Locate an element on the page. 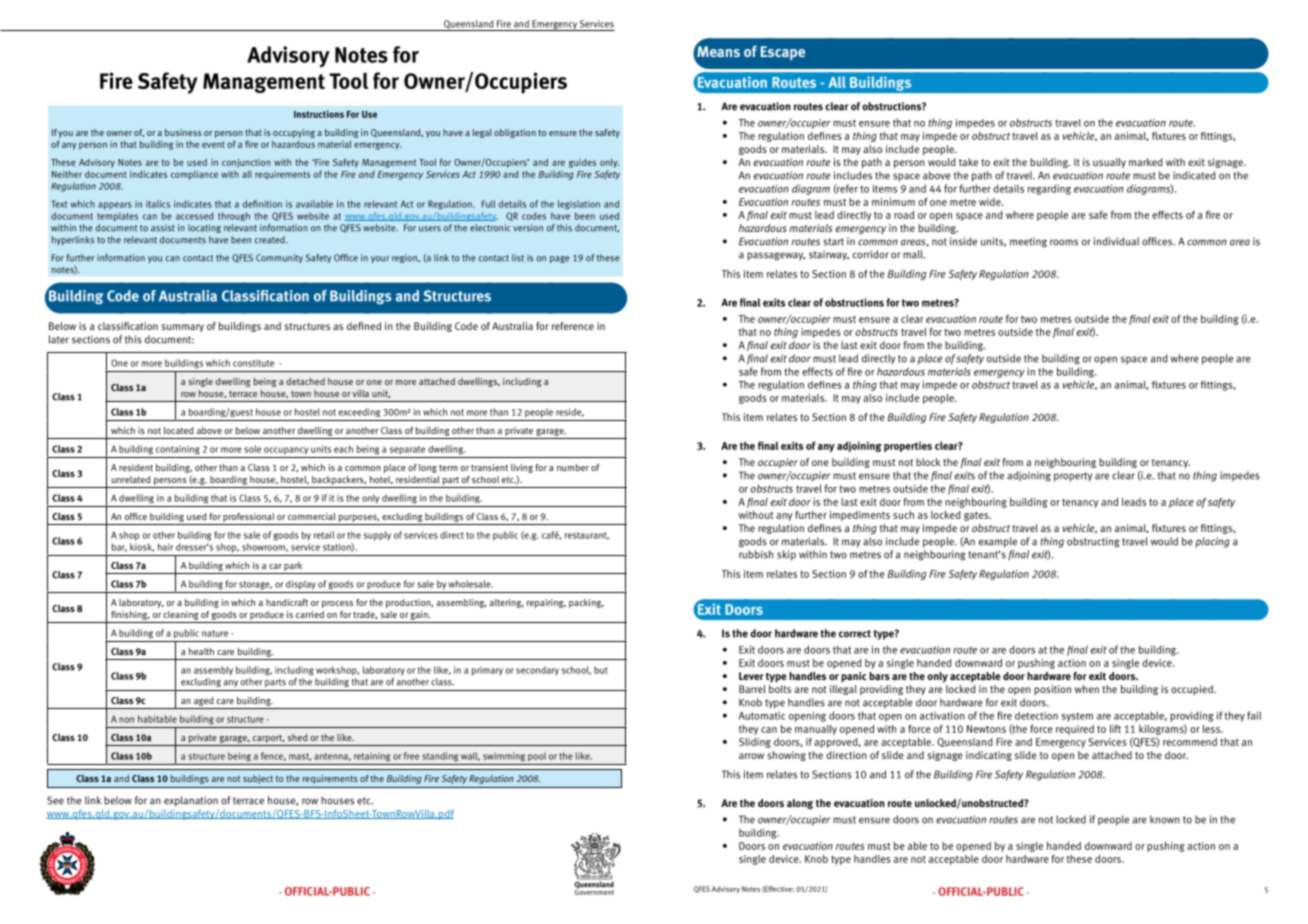 This page has height=924, width=1308. marked is located at coordinates (1146, 162).
